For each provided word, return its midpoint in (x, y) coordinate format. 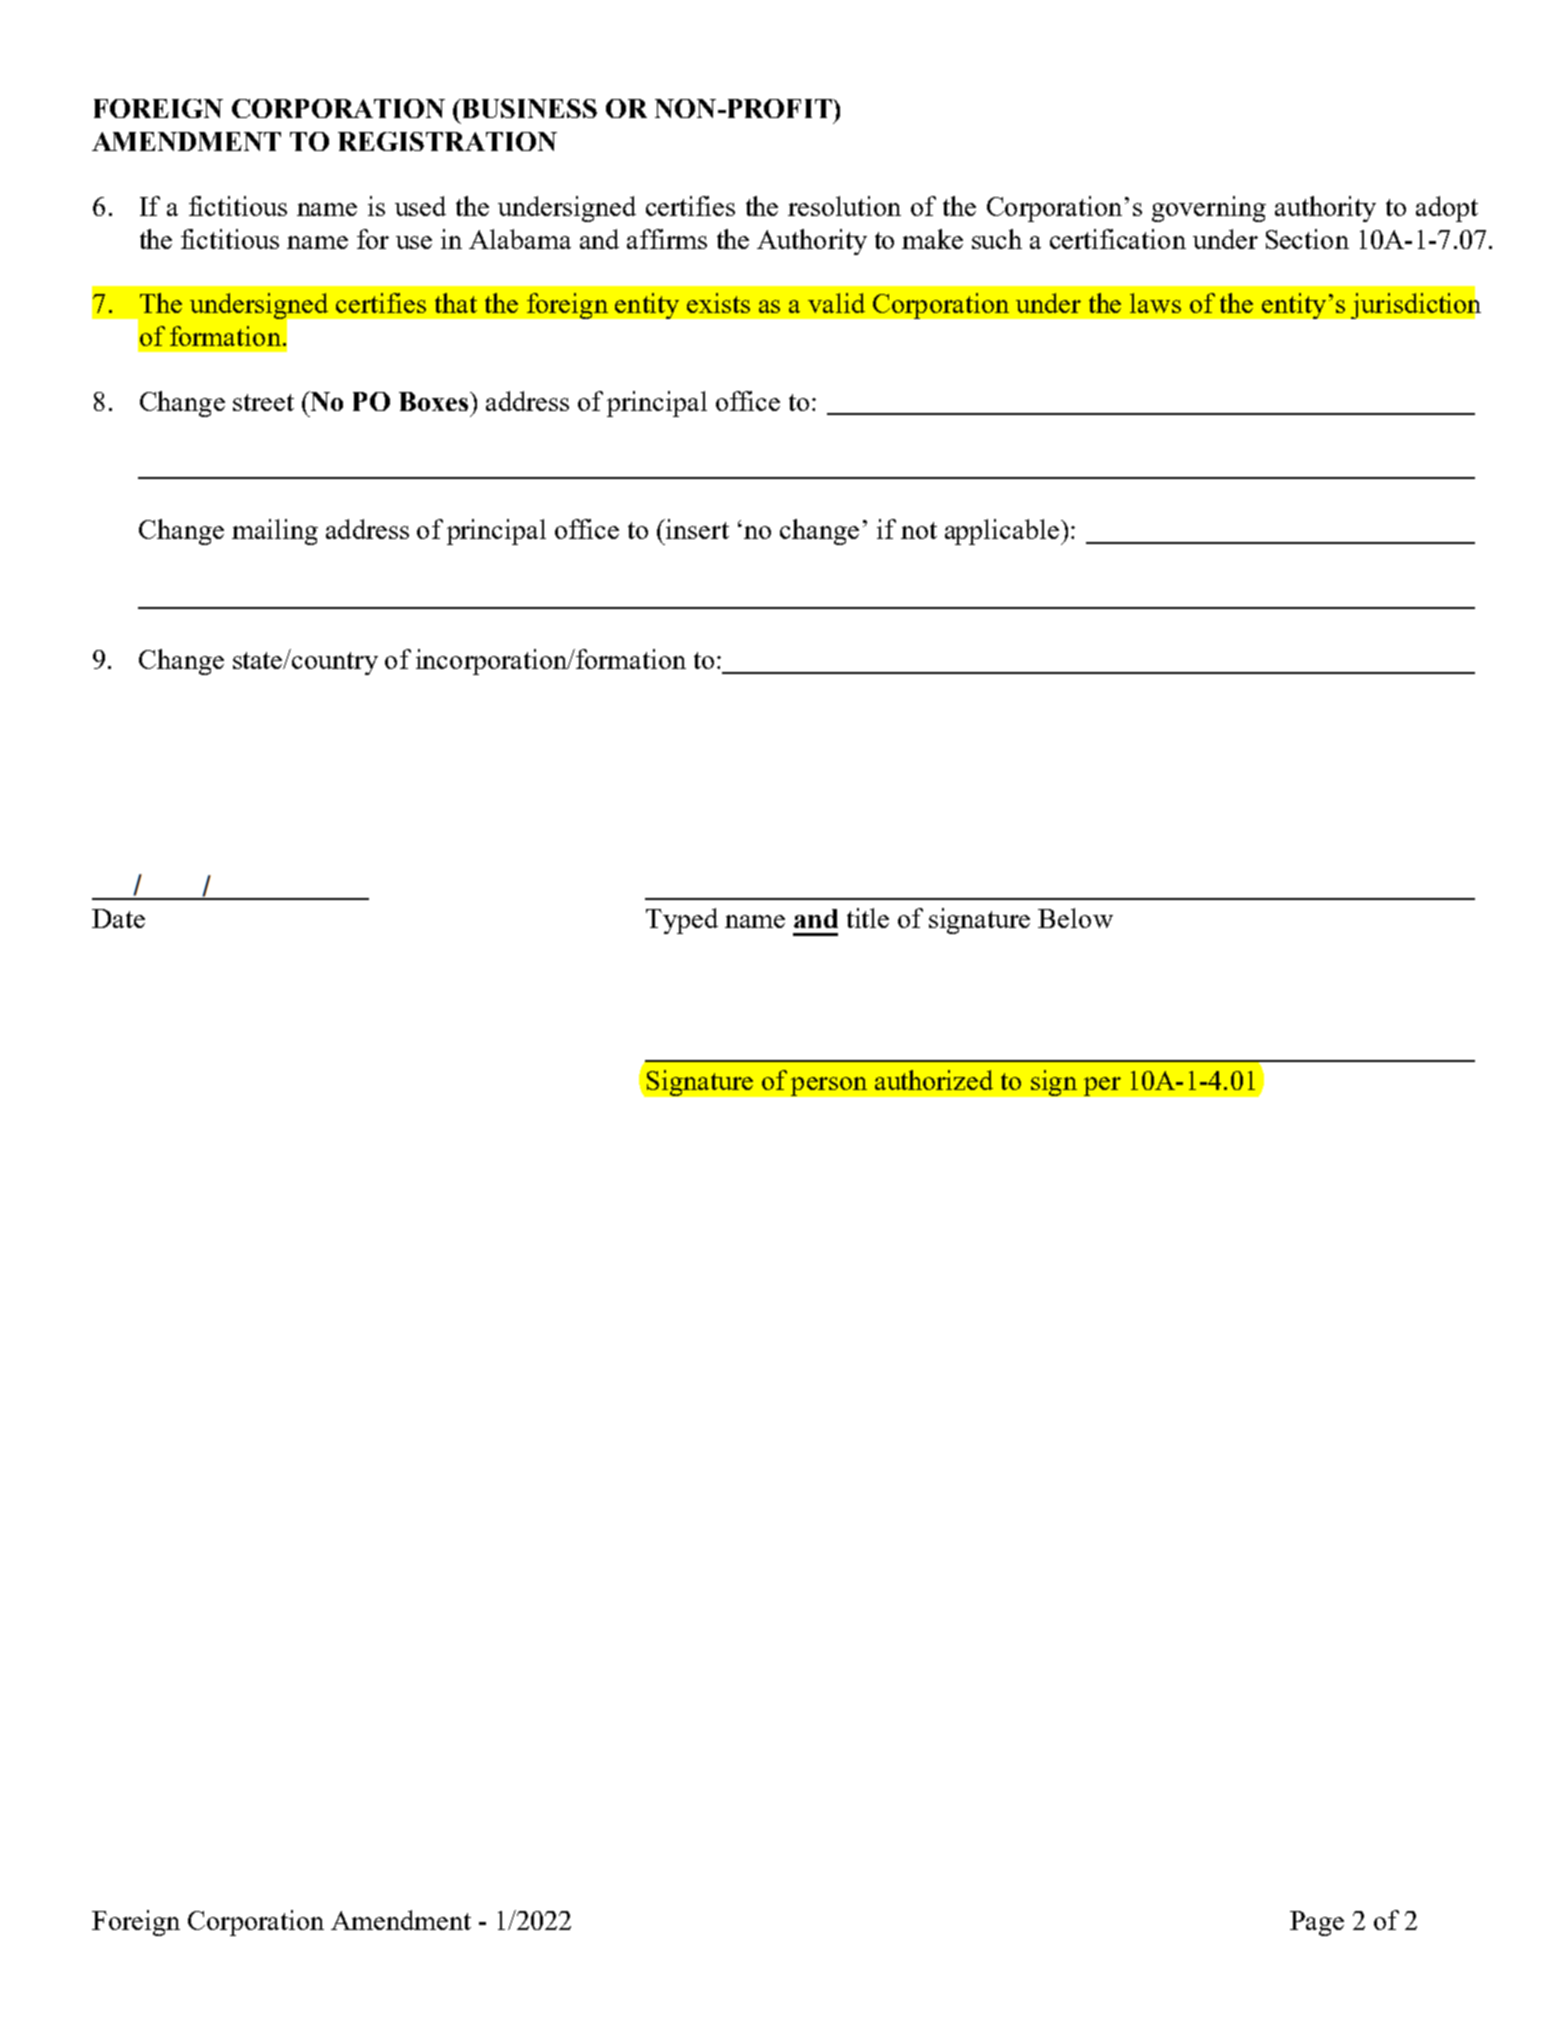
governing (1209, 209)
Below (1075, 918)
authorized (934, 1080)
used (420, 206)
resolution (844, 206)
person (829, 1086)
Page (1317, 1923)
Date (118, 918)
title (868, 918)
